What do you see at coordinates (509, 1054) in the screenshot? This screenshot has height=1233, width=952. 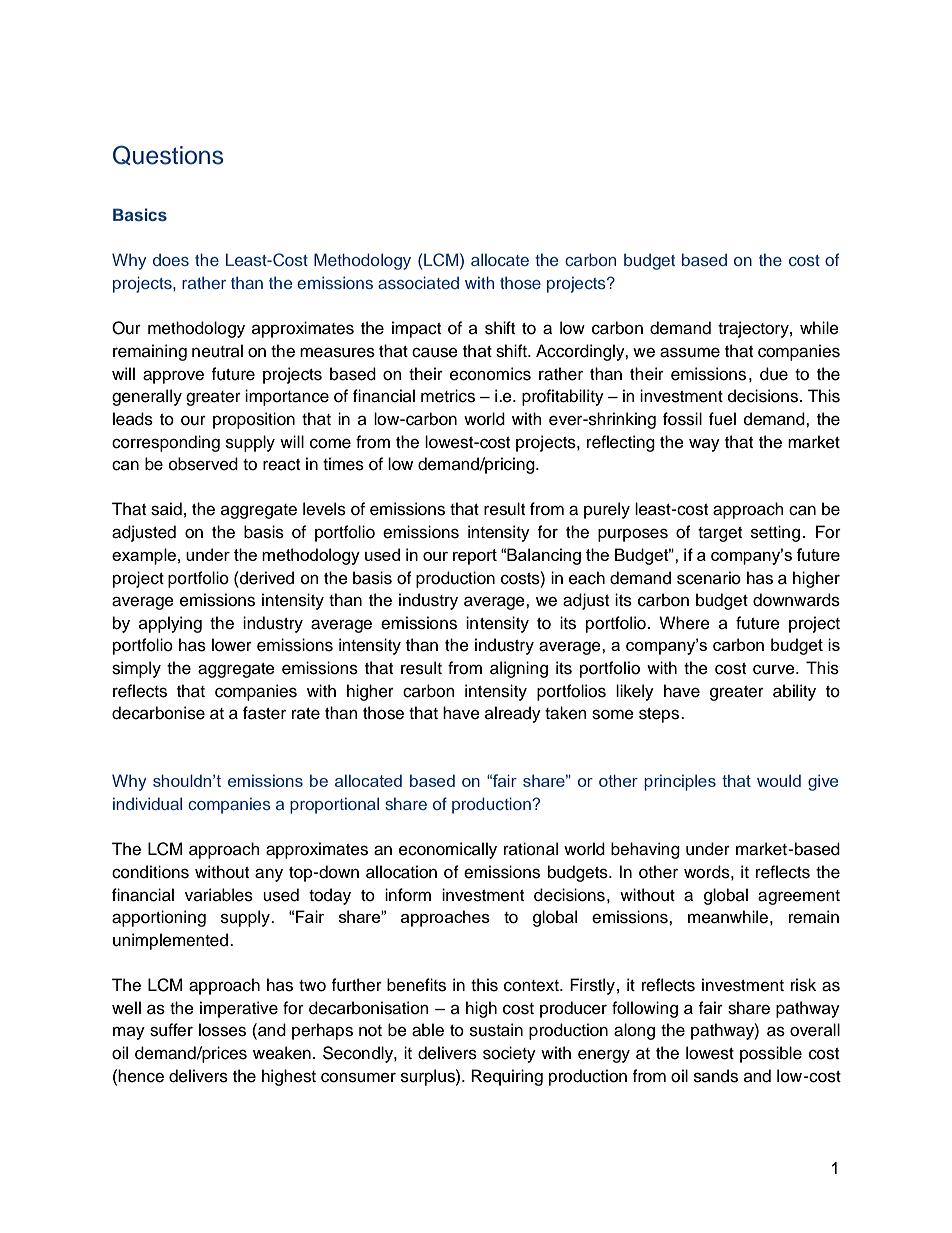 I see `society` at bounding box center [509, 1054].
